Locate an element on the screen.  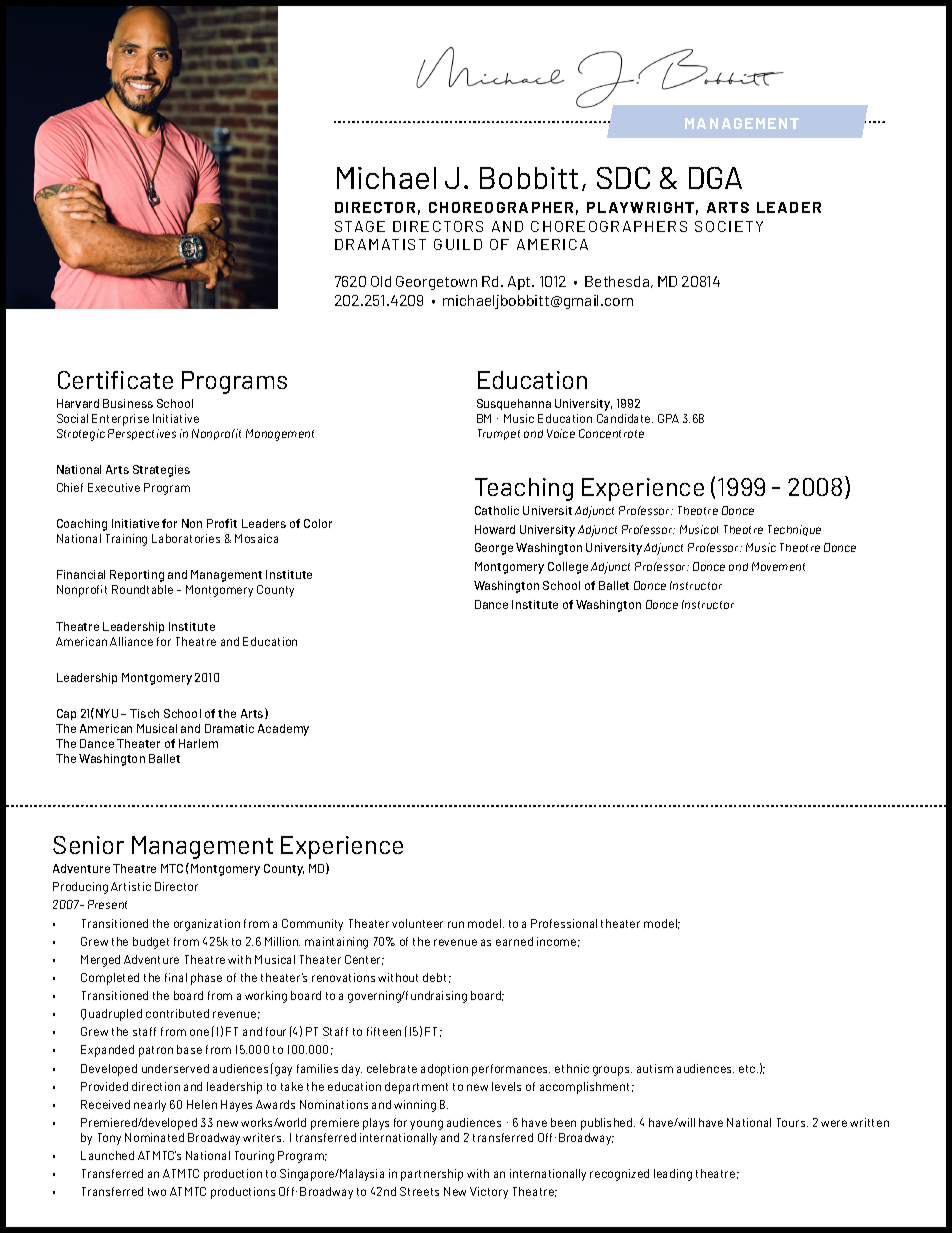
run is located at coordinates (456, 924).
